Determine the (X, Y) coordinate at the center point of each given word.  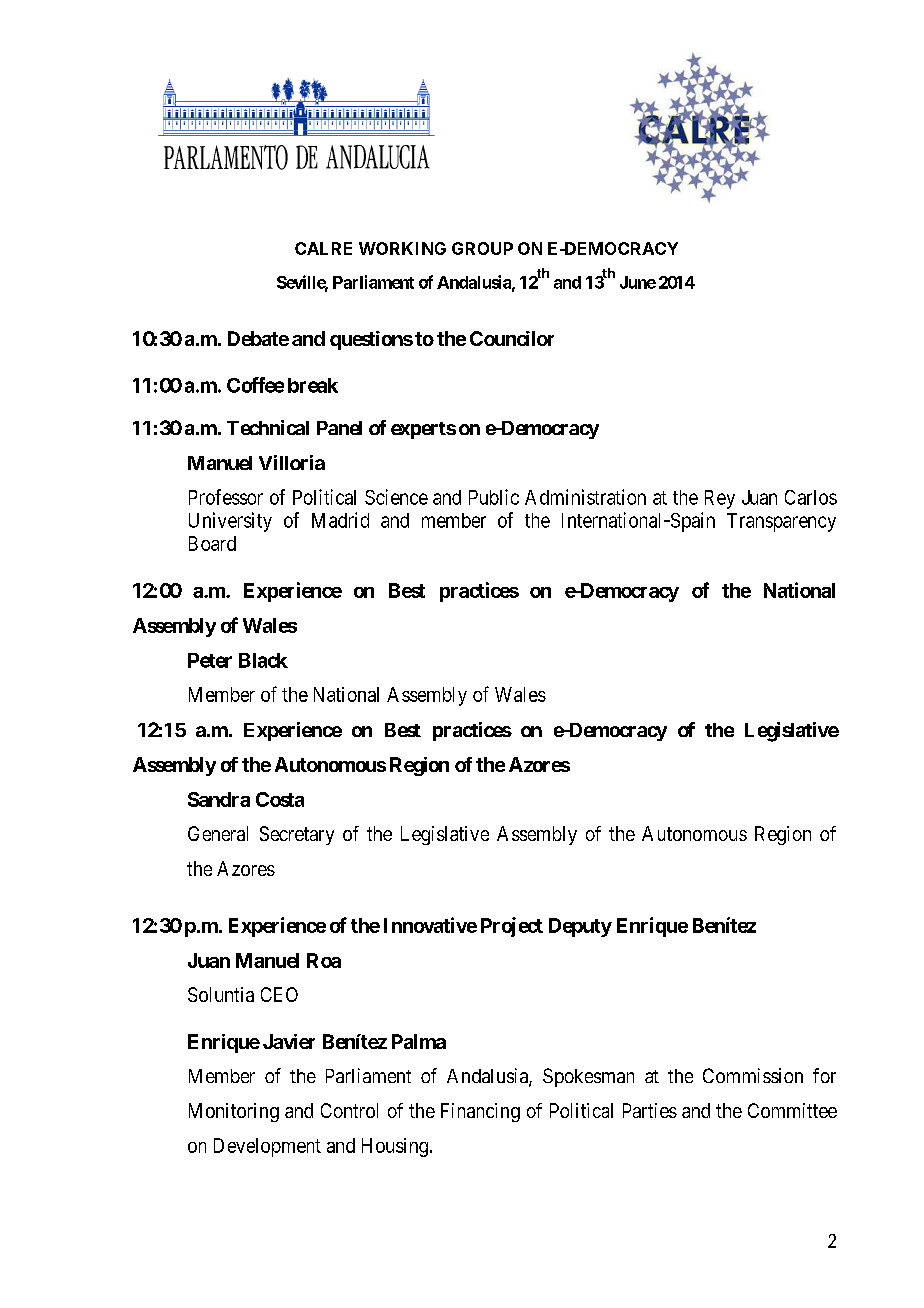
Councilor (512, 338)
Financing (480, 1112)
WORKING (402, 248)
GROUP (482, 248)
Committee (792, 1110)
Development (267, 1147)
